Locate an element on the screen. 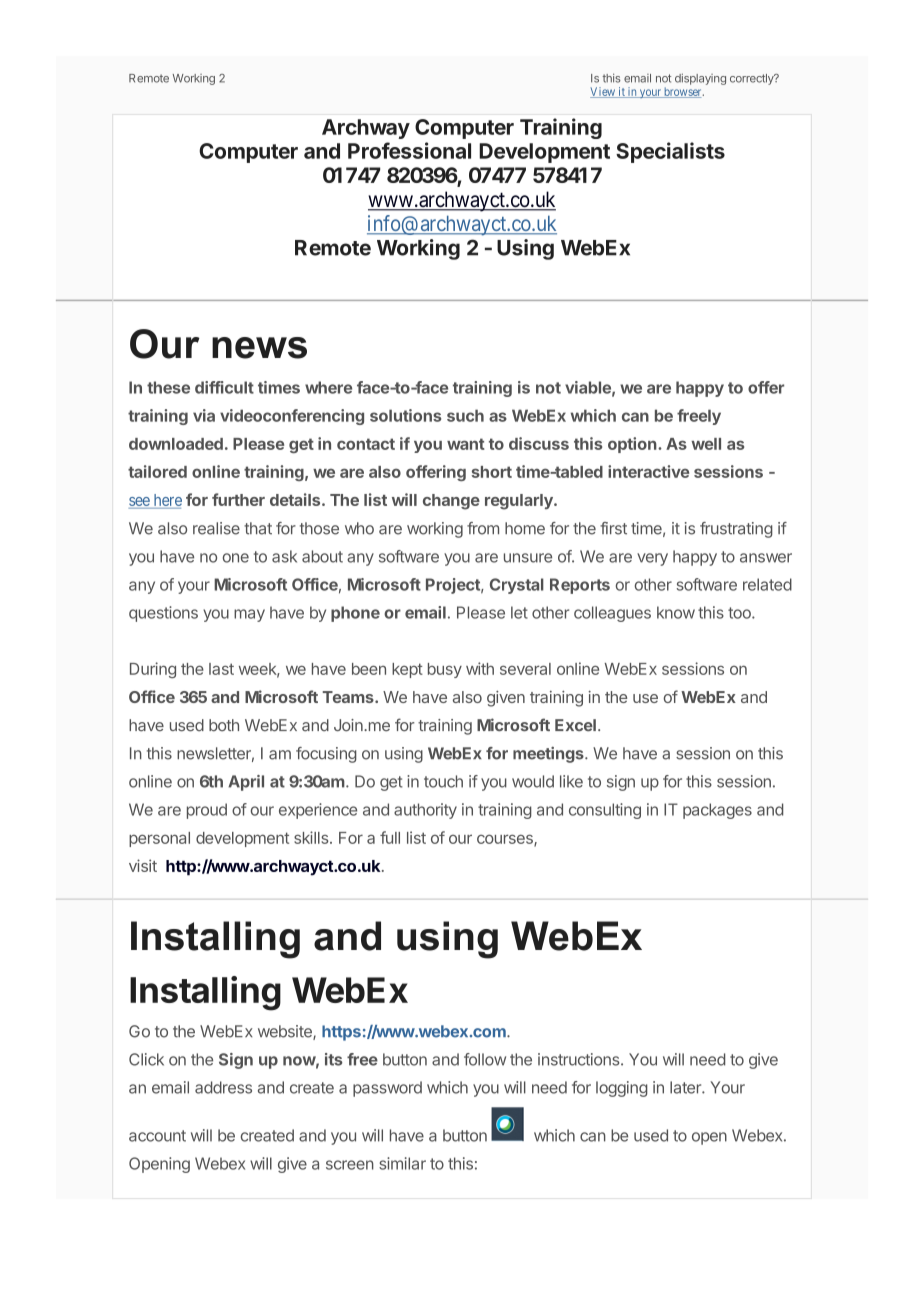 Image resolution: width=924 pixels, height=1308 pixels. courses is located at coordinates (506, 840).
